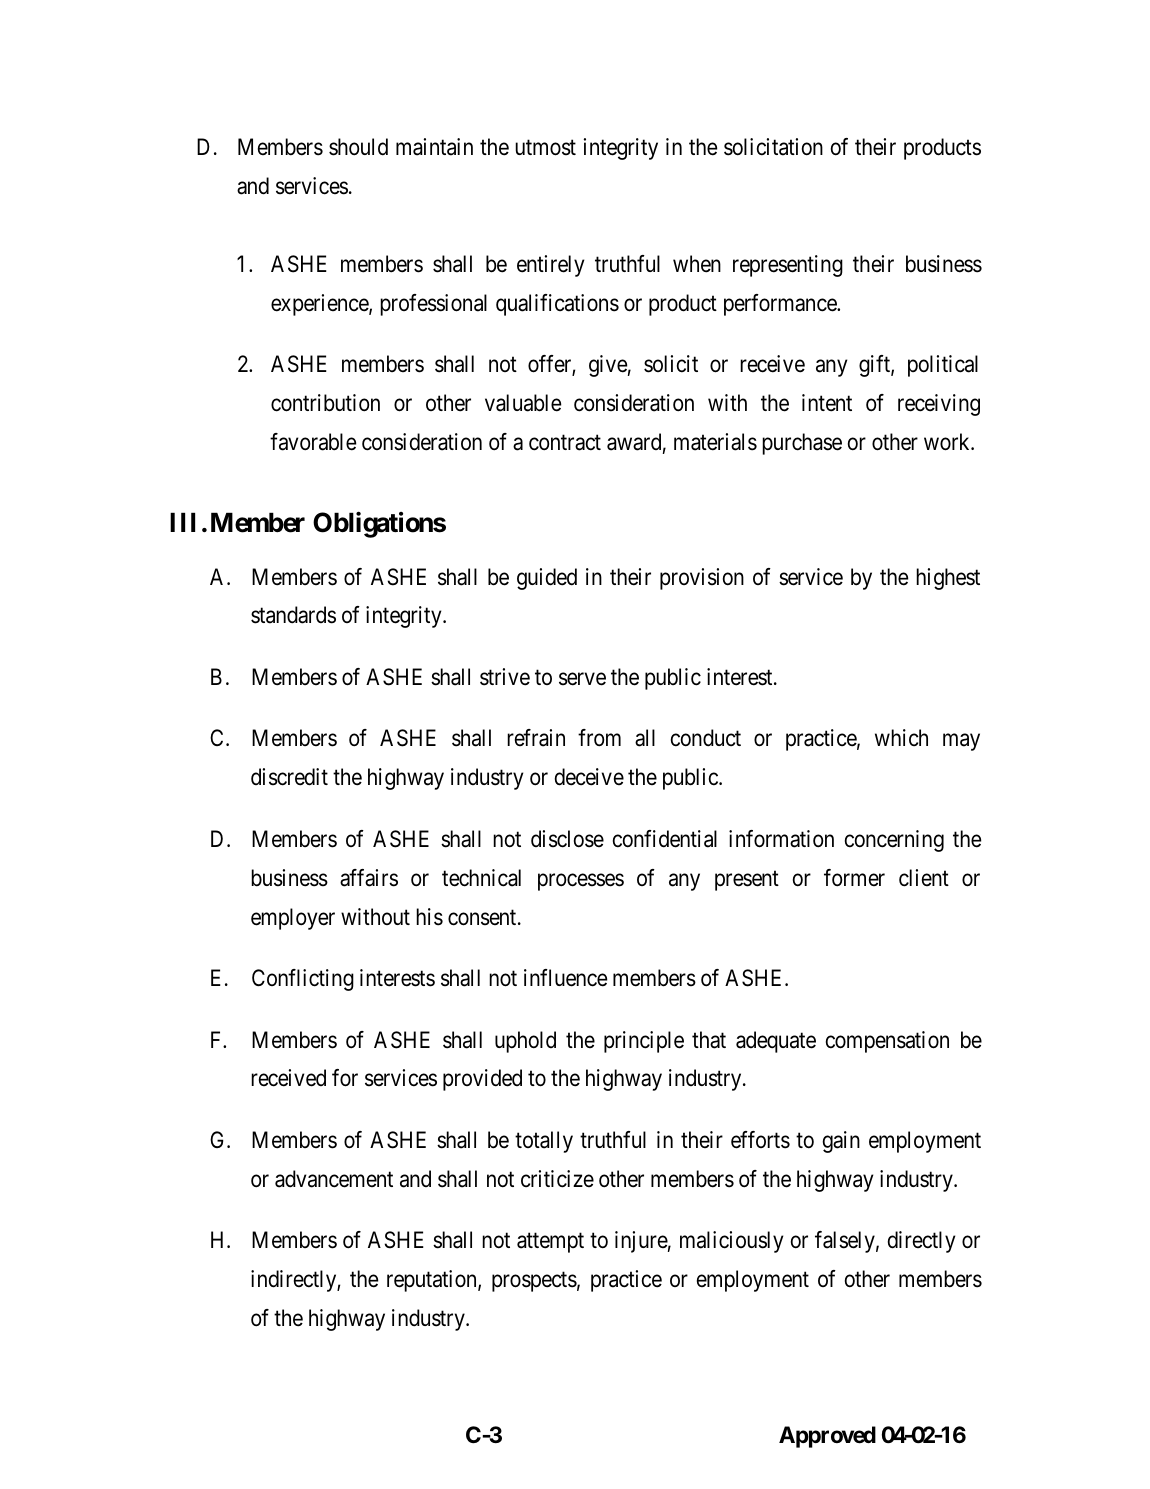  Describe the element at coordinates (303, 980) in the screenshot. I see `Conflicting` at that location.
